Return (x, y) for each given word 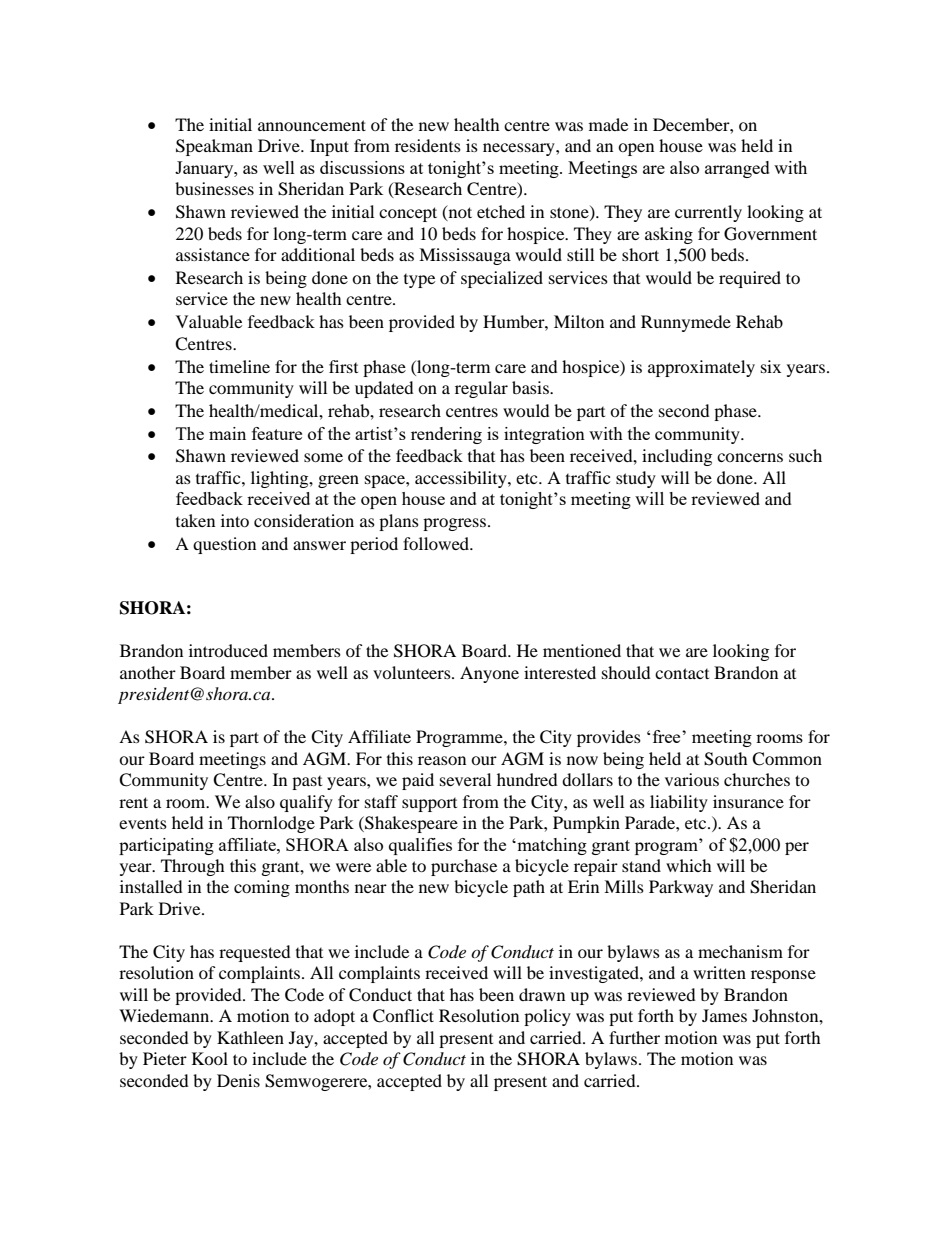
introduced (228, 650)
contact (682, 673)
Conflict (403, 1016)
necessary (520, 149)
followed (437, 543)
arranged (737, 169)
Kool (210, 1058)
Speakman (214, 147)
